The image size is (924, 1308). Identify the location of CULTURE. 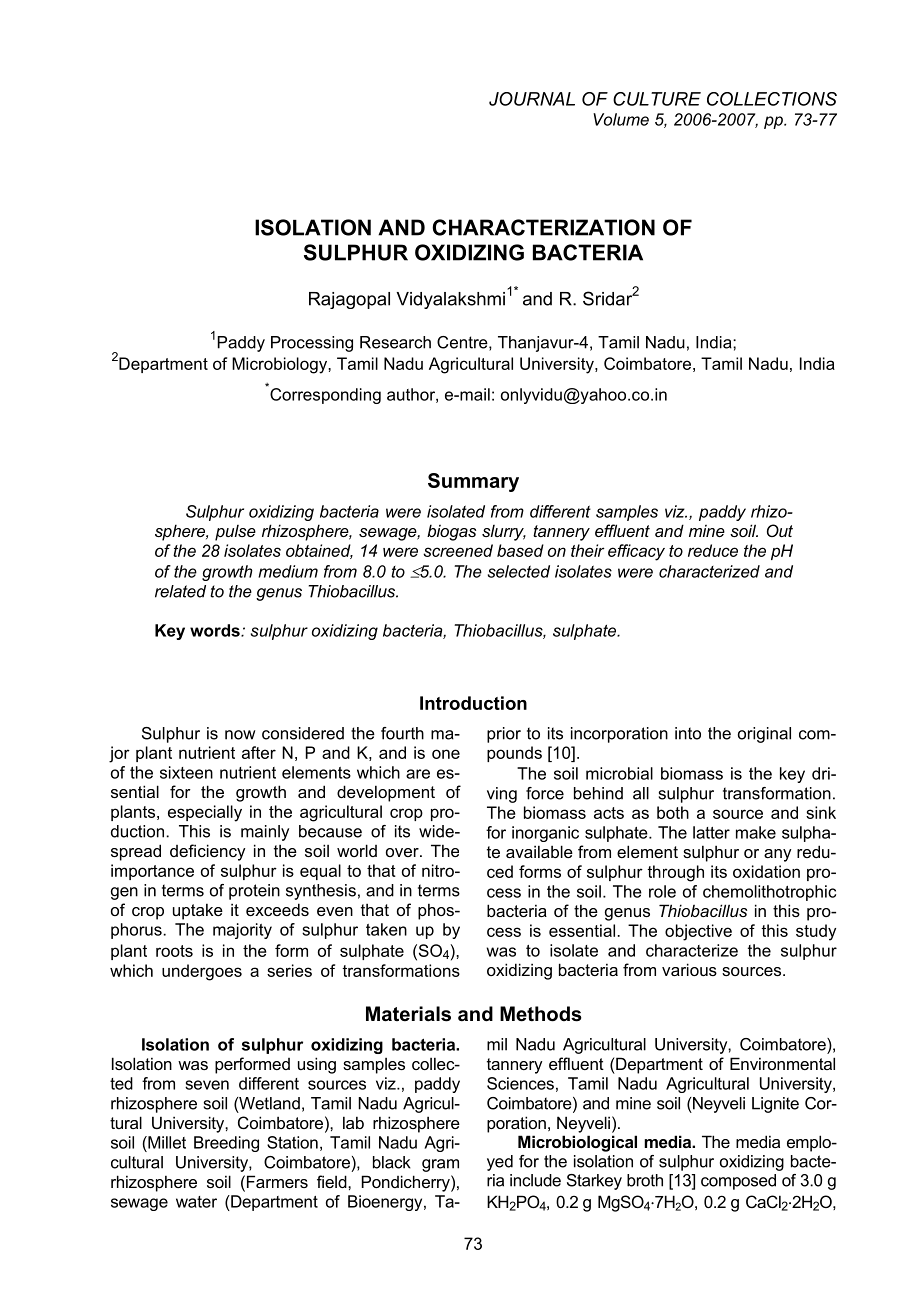
(657, 99).
